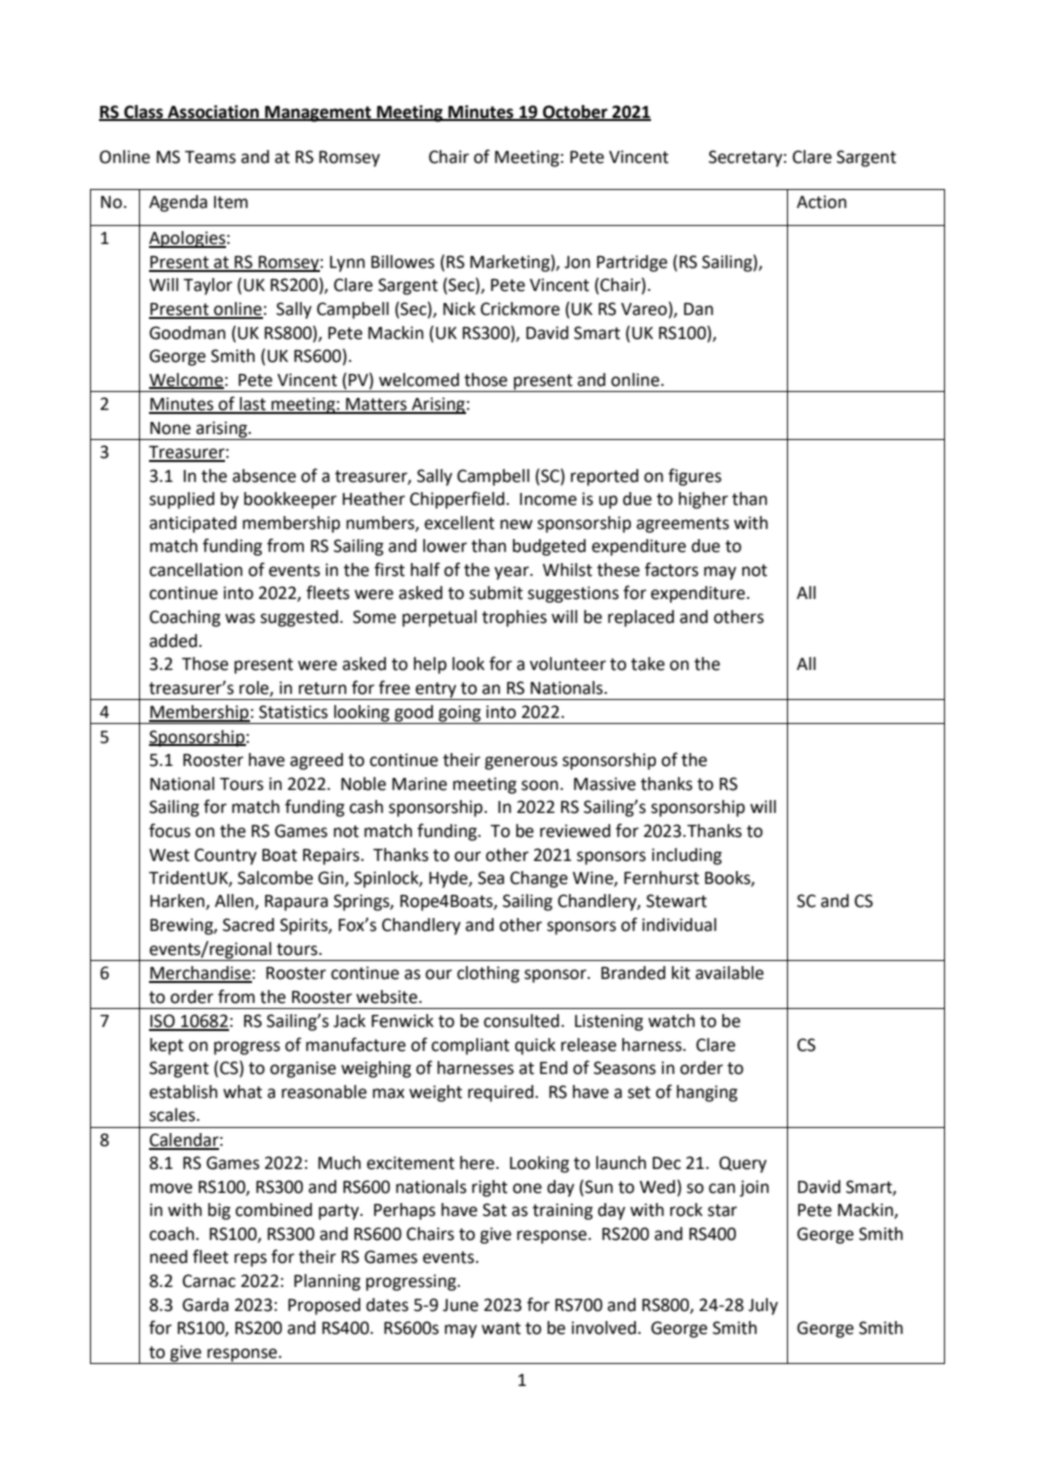 This document has height=1477, width=1044. Describe the element at coordinates (575, 112) in the document. I see `October` at that location.
